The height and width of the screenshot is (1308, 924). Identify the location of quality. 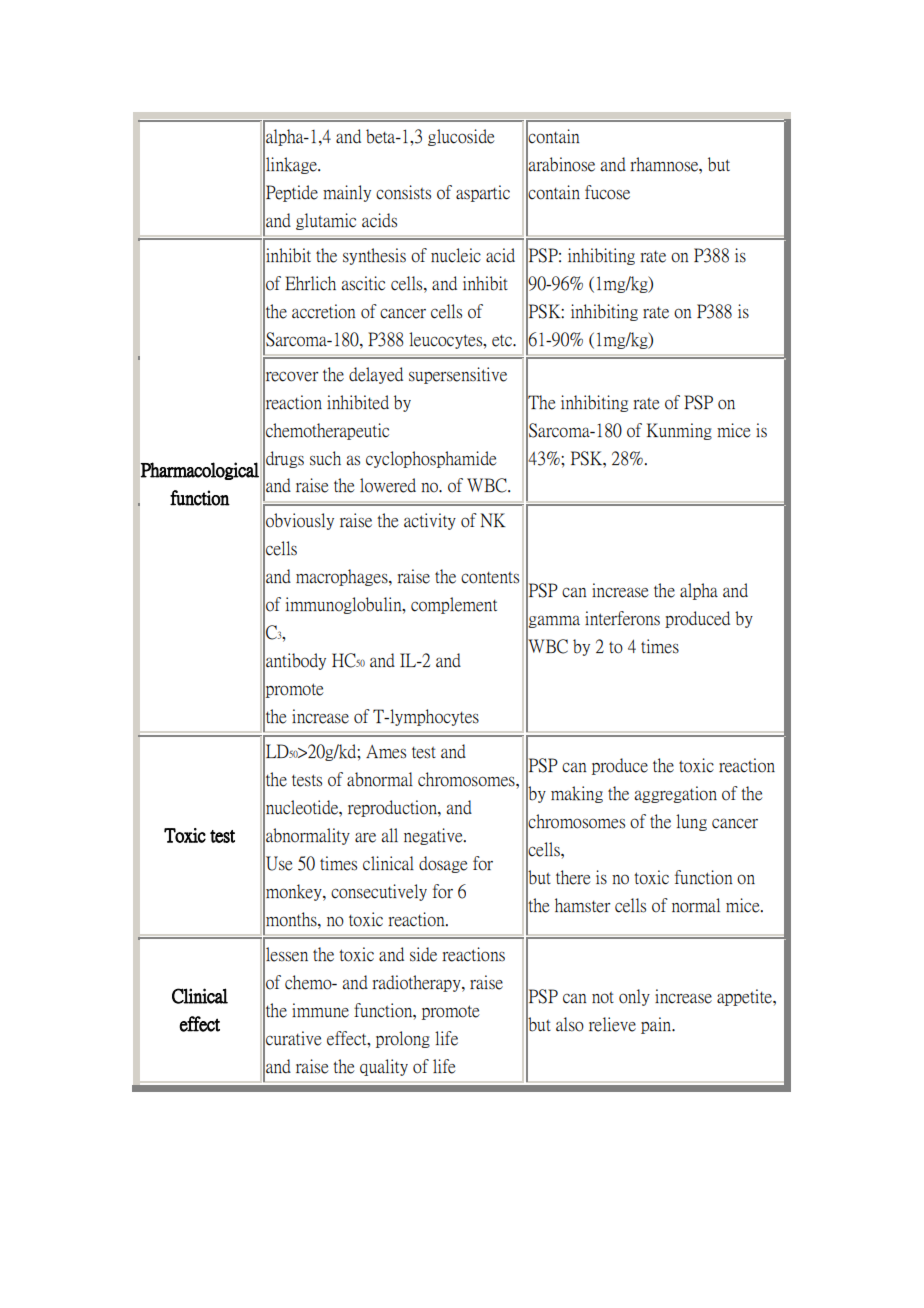
(384, 1067).
